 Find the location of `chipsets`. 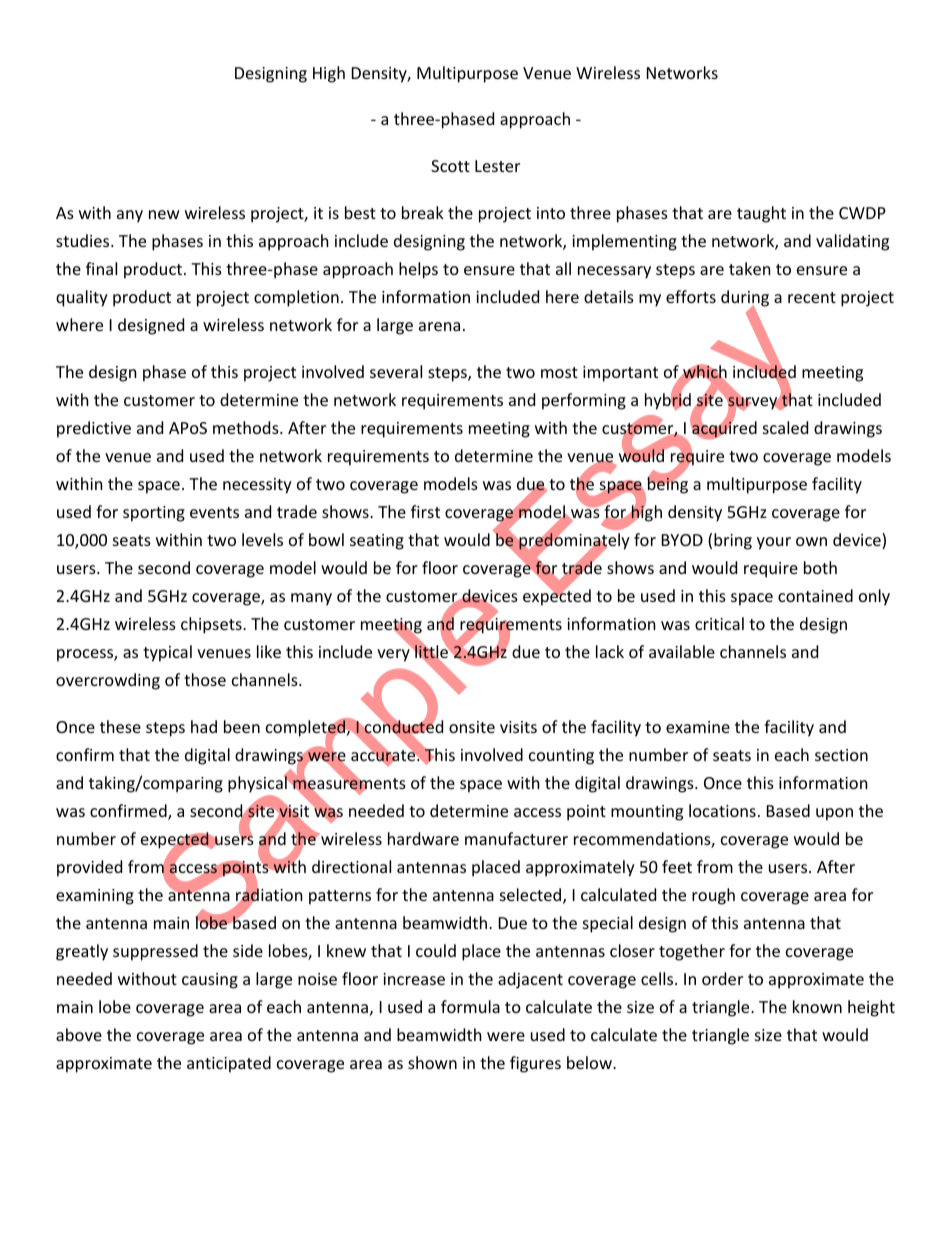

chipsets is located at coordinates (212, 625).
